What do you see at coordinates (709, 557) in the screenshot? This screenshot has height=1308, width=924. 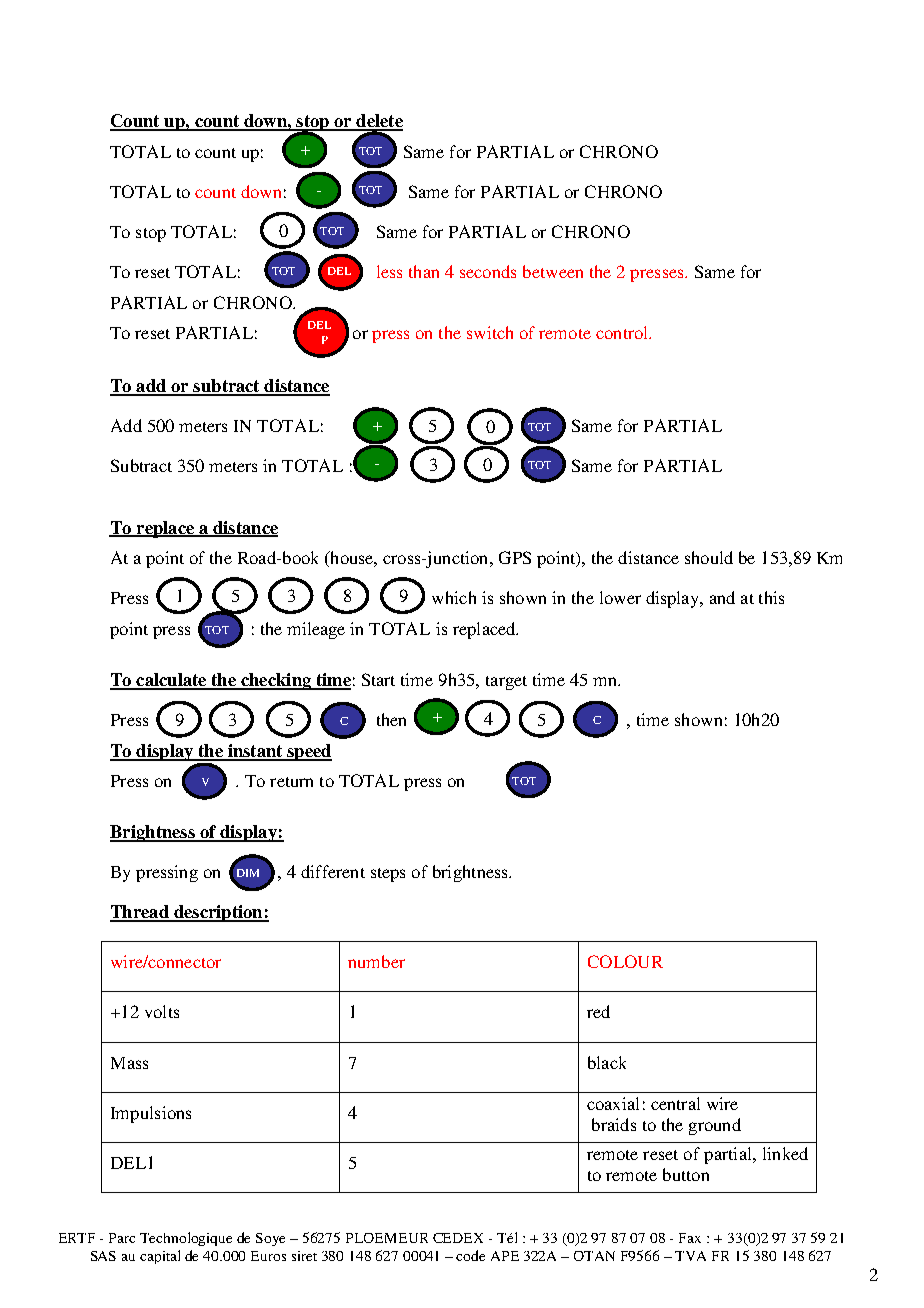 I see `should` at bounding box center [709, 557].
